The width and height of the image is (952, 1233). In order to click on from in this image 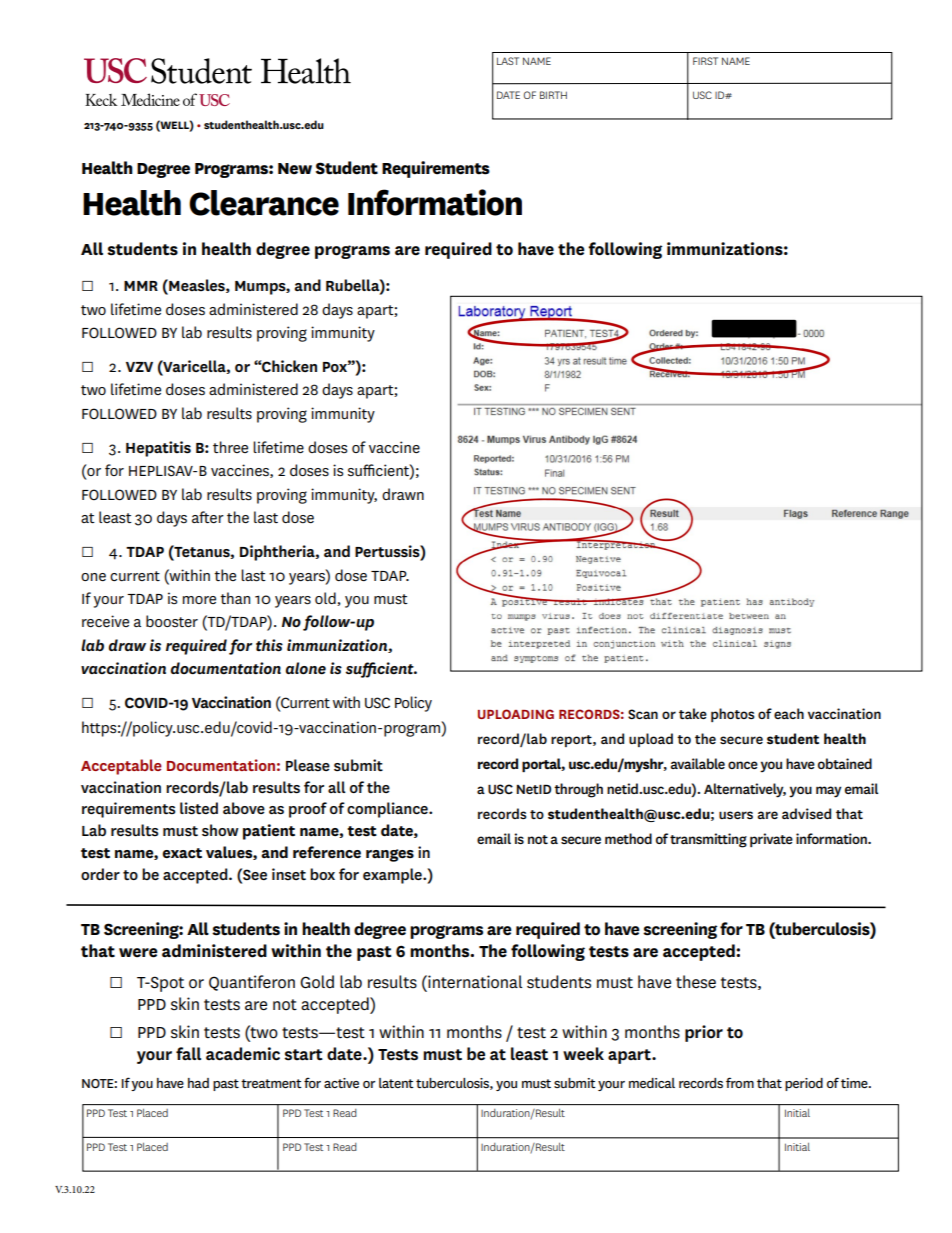, I will do `click(740, 1082)`.
